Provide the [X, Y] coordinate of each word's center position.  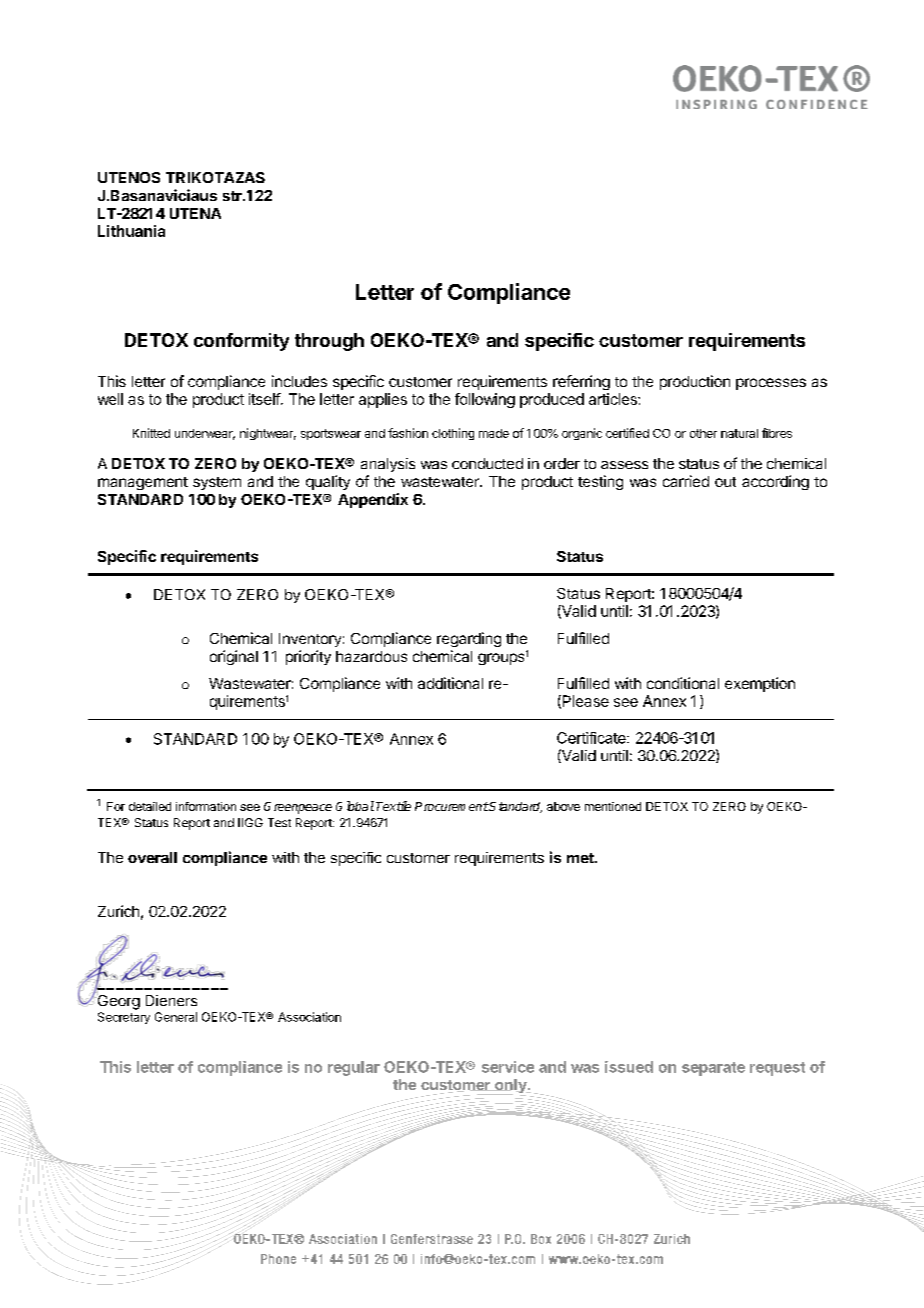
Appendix [373, 500]
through [329, 342]
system [217, 483]
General [176, 1017]
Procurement [452, 806]
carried [686, 481]
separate [713, 1069]
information [206, 806]
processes [771, 384]
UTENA [195, 213]
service [508, 1067]
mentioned [613, 806]
